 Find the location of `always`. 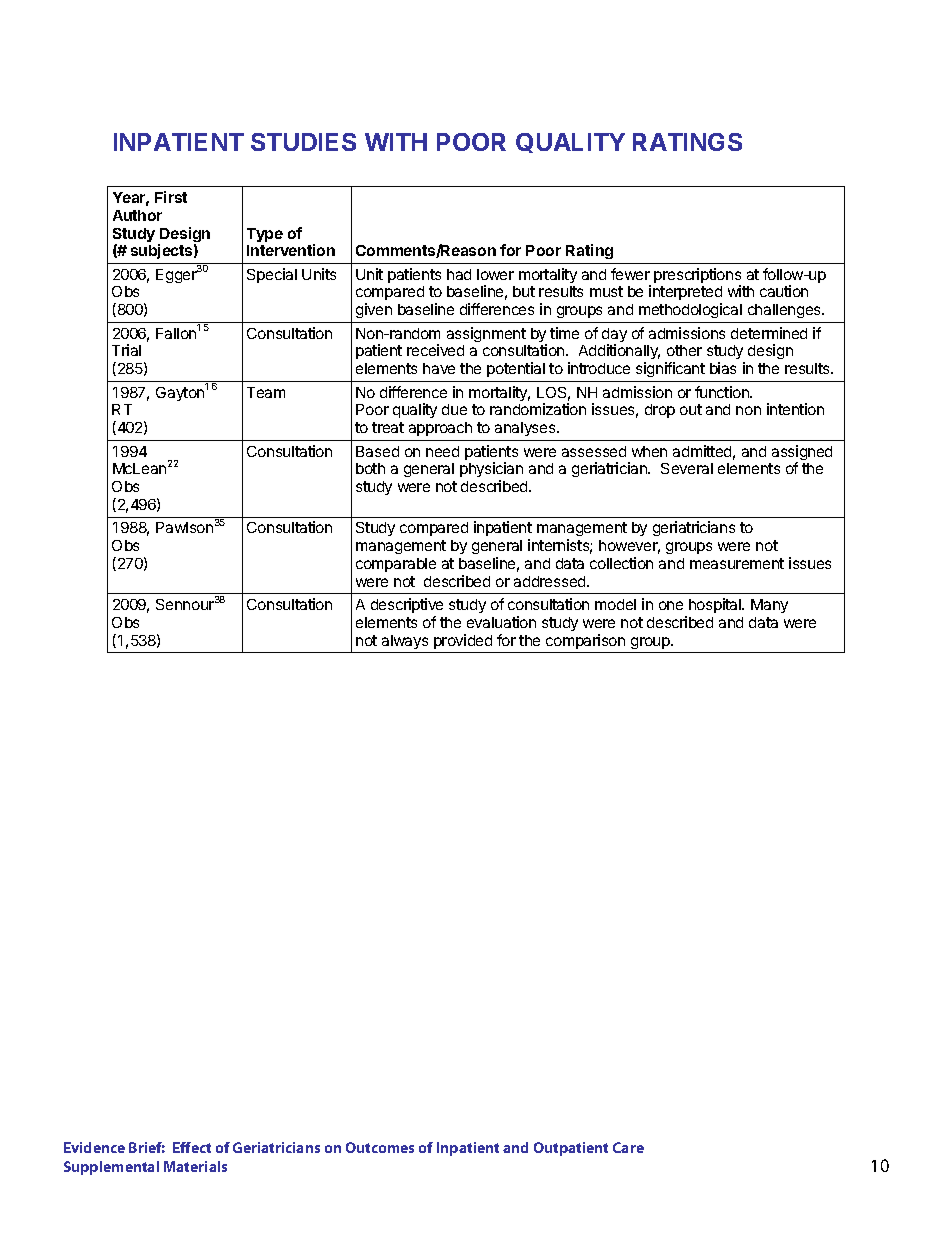

always is located at coordinates (405, 642).
